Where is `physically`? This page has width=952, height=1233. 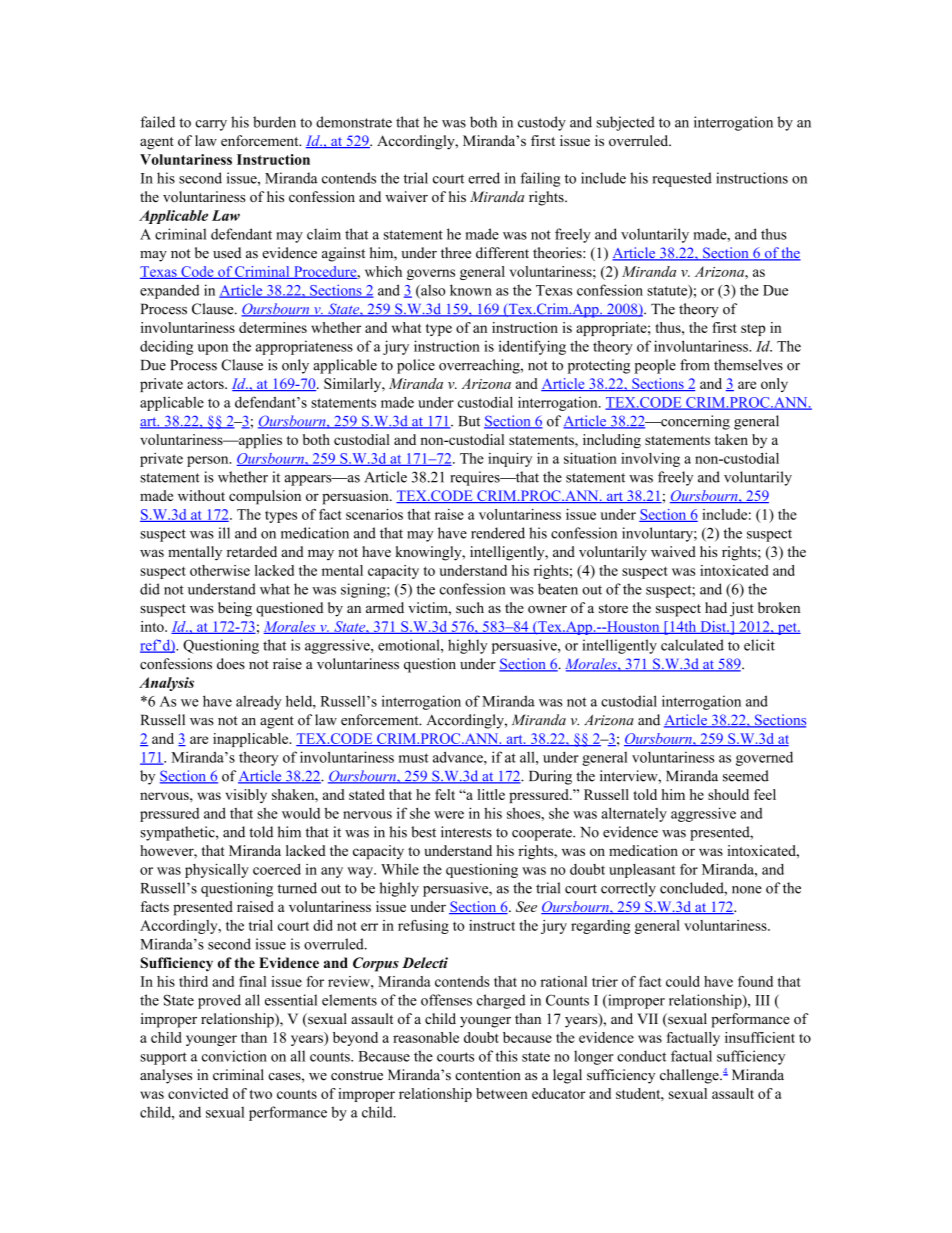
physically is located at coordinates (217, 870).
